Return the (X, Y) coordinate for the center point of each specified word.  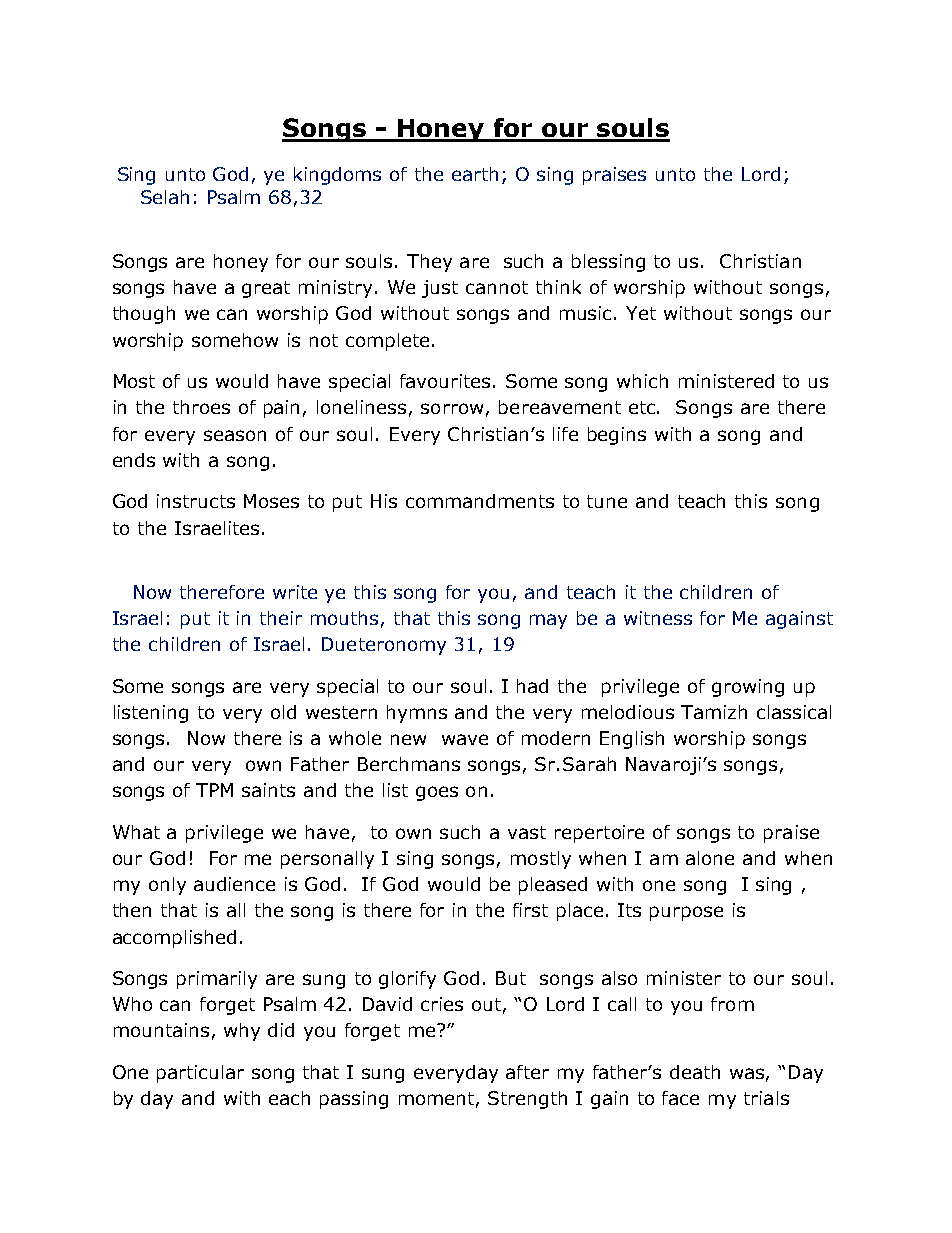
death (695, 1072)
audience (234, 884)
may (548, 621)
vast (527, 832)
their (281, 618)
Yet (641, 313)
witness (658, 618)
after (527, 1072)
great (266, 289)
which (642, 381)
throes (201, 407)
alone (710, 858)
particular (200, 1074)
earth (475, 174)
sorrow (452, 408)
